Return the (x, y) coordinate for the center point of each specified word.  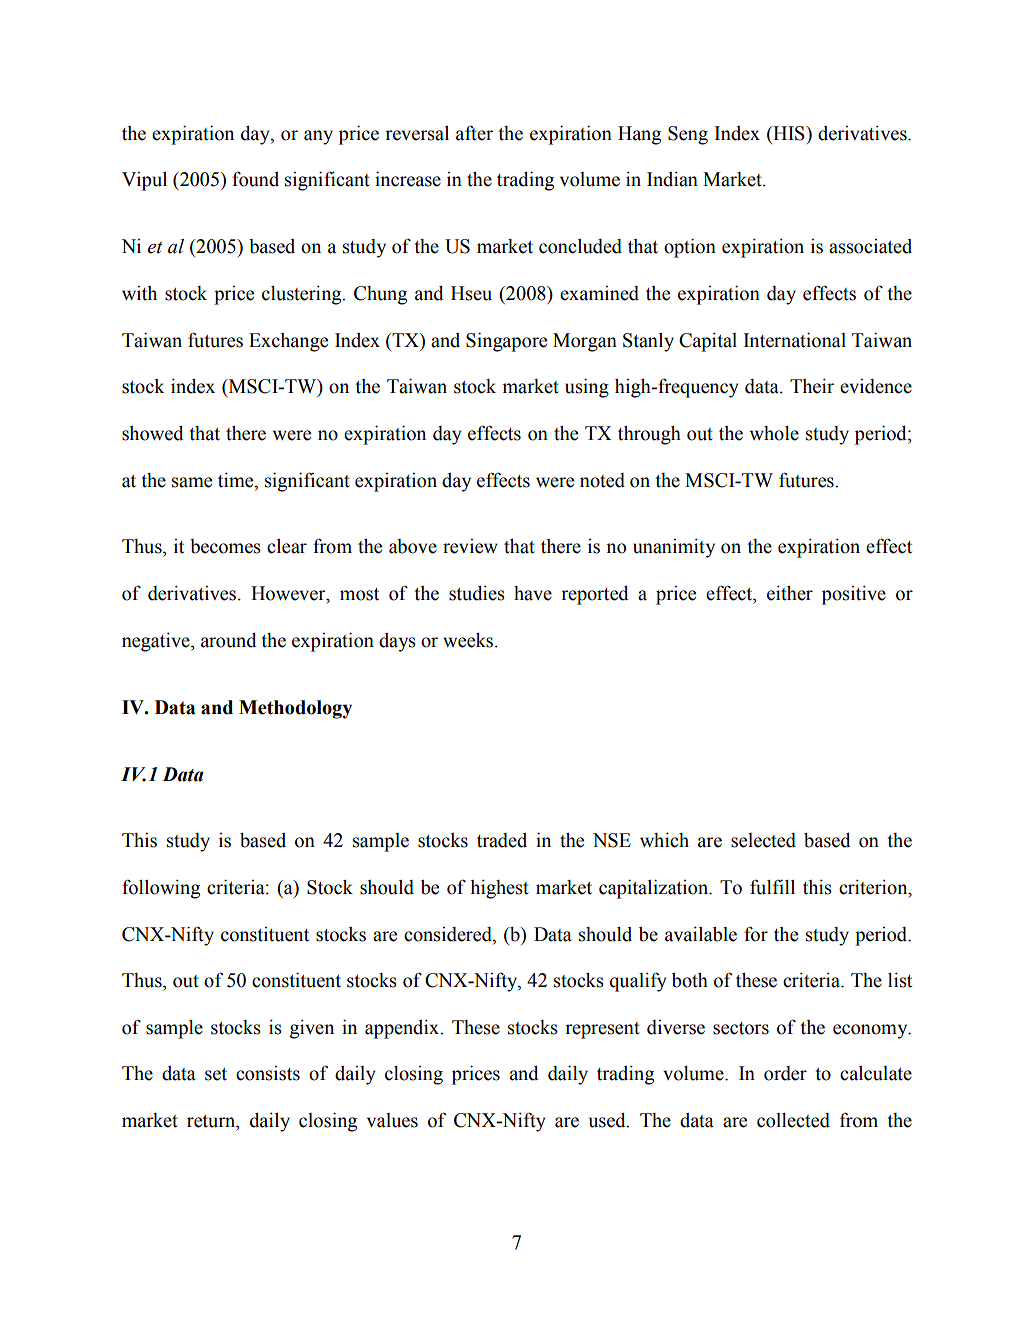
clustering (303, 295)
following (161, 889)
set (216, 1074)
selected (763, 840)
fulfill (772, 887)
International (794, 340)
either (790, 593)
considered (449, 934)
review (470, 546)
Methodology (295, 709)
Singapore (506, 342)
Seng (688, 135)
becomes (225, 546)
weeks (468, 640)
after (474, 133)
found (255, 179)
